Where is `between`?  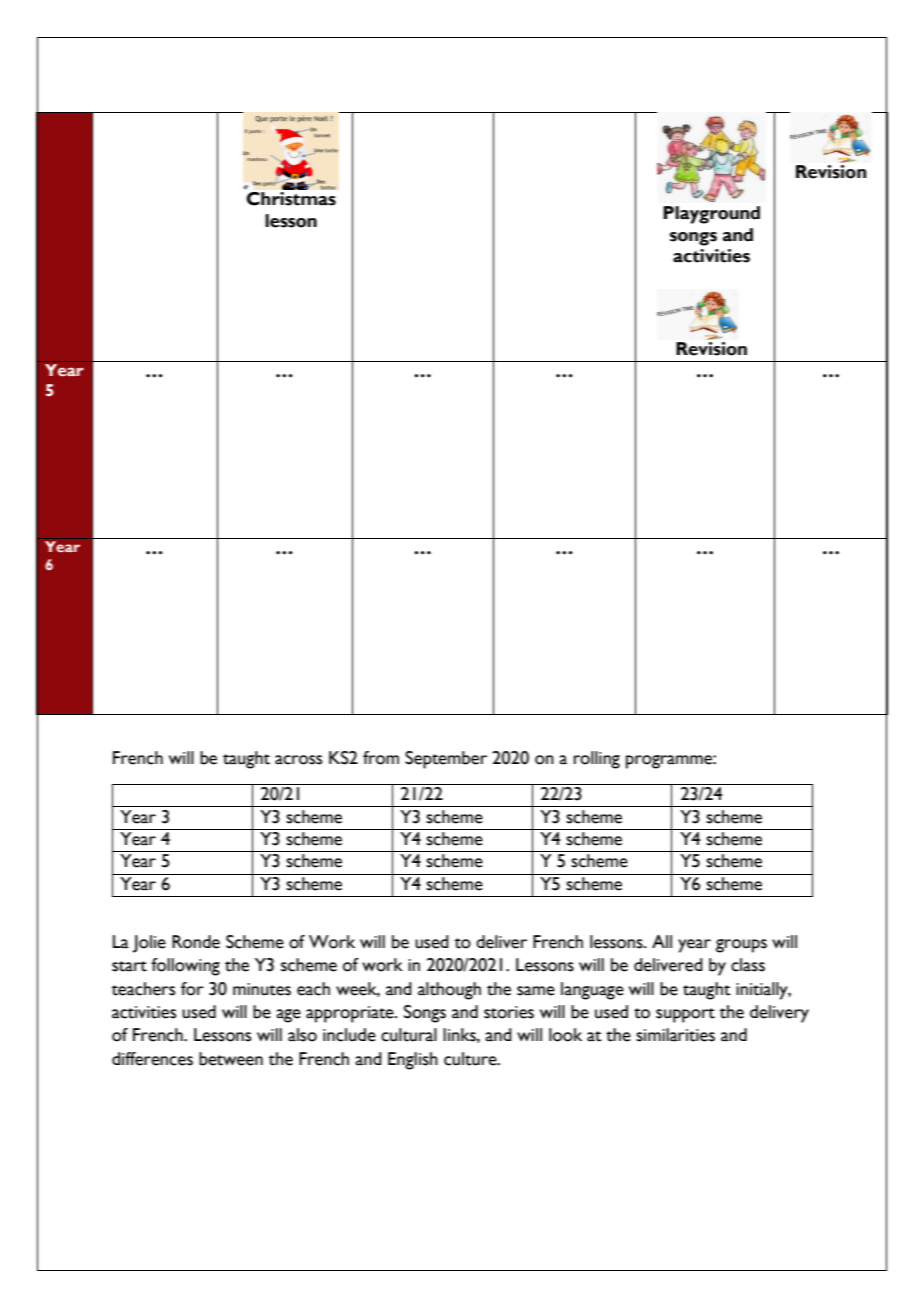
between is located at coordinates (231, 1059).
